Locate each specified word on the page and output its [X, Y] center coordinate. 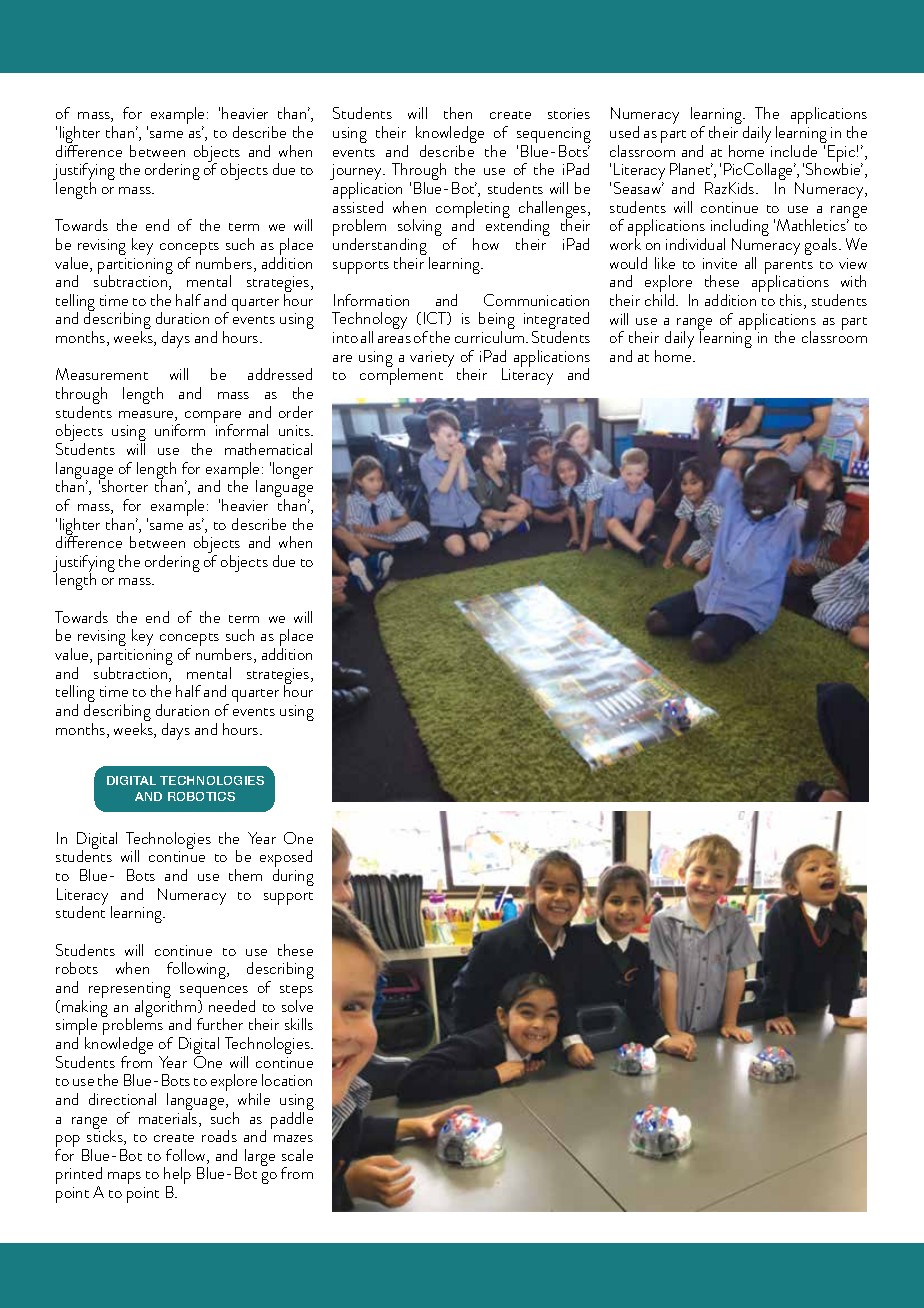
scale [297, 1155]
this [792, 301]
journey [357, 174]
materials [169, 1119]
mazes [293, 1138]
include [794, 151]
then [458, 113]
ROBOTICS [201, 796]
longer [293, 470]
